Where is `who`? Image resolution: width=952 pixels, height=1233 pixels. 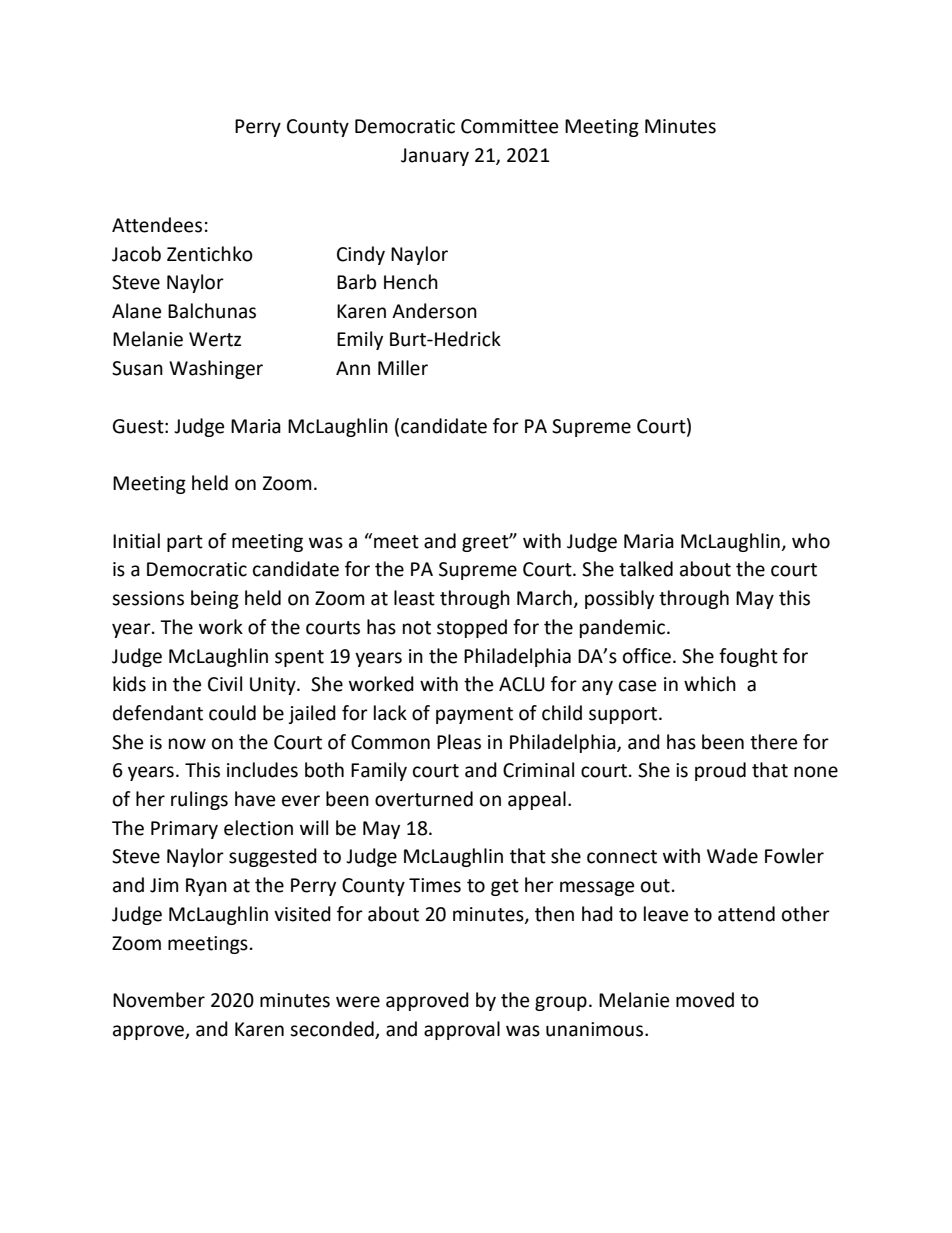 who is located at coordinates (811, 541).
